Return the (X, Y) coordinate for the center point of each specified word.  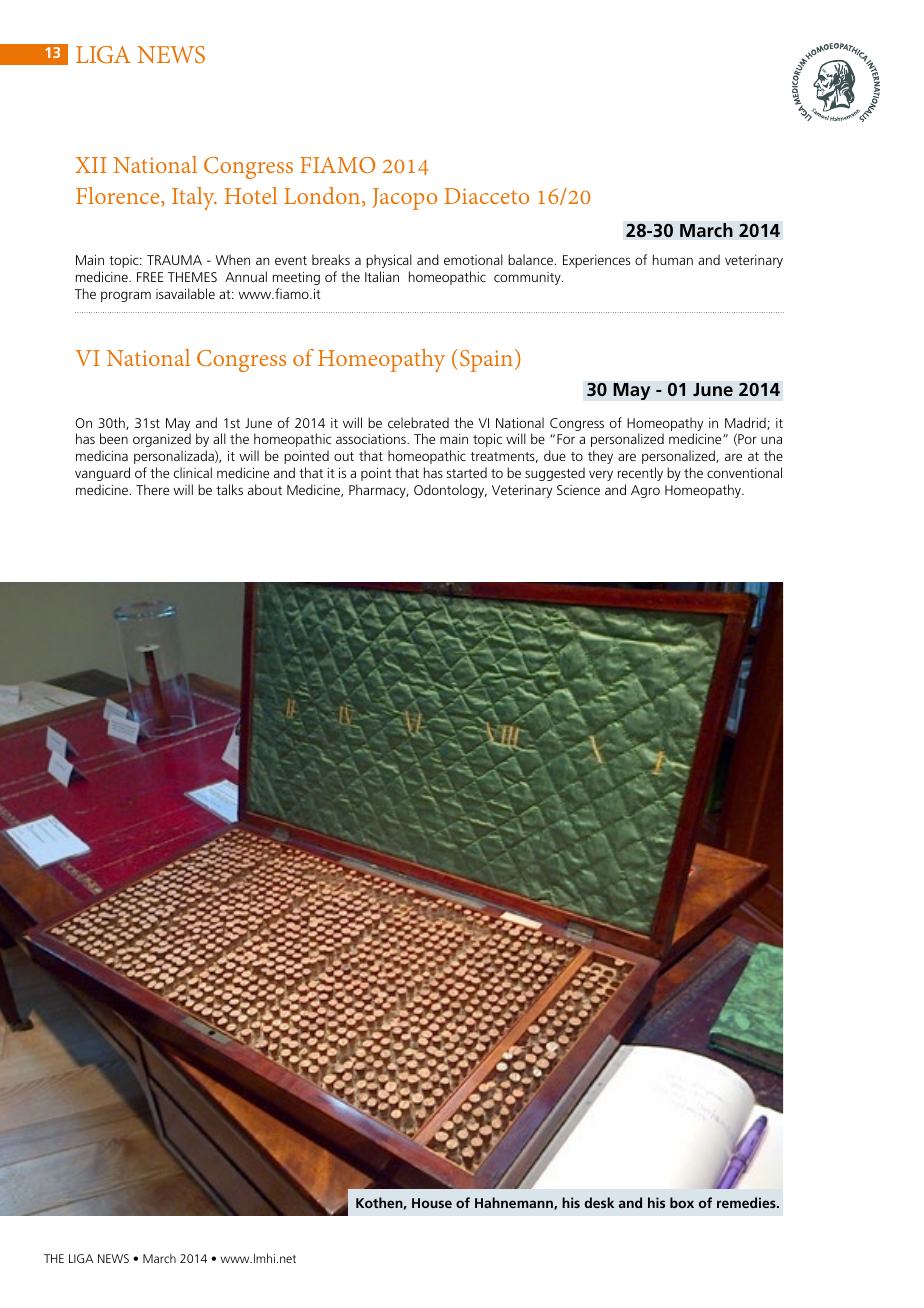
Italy (194, 198)
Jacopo (404, 199)
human (673, 259)
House (432, 1203)
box (682, 1202)
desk (599, 1202)
